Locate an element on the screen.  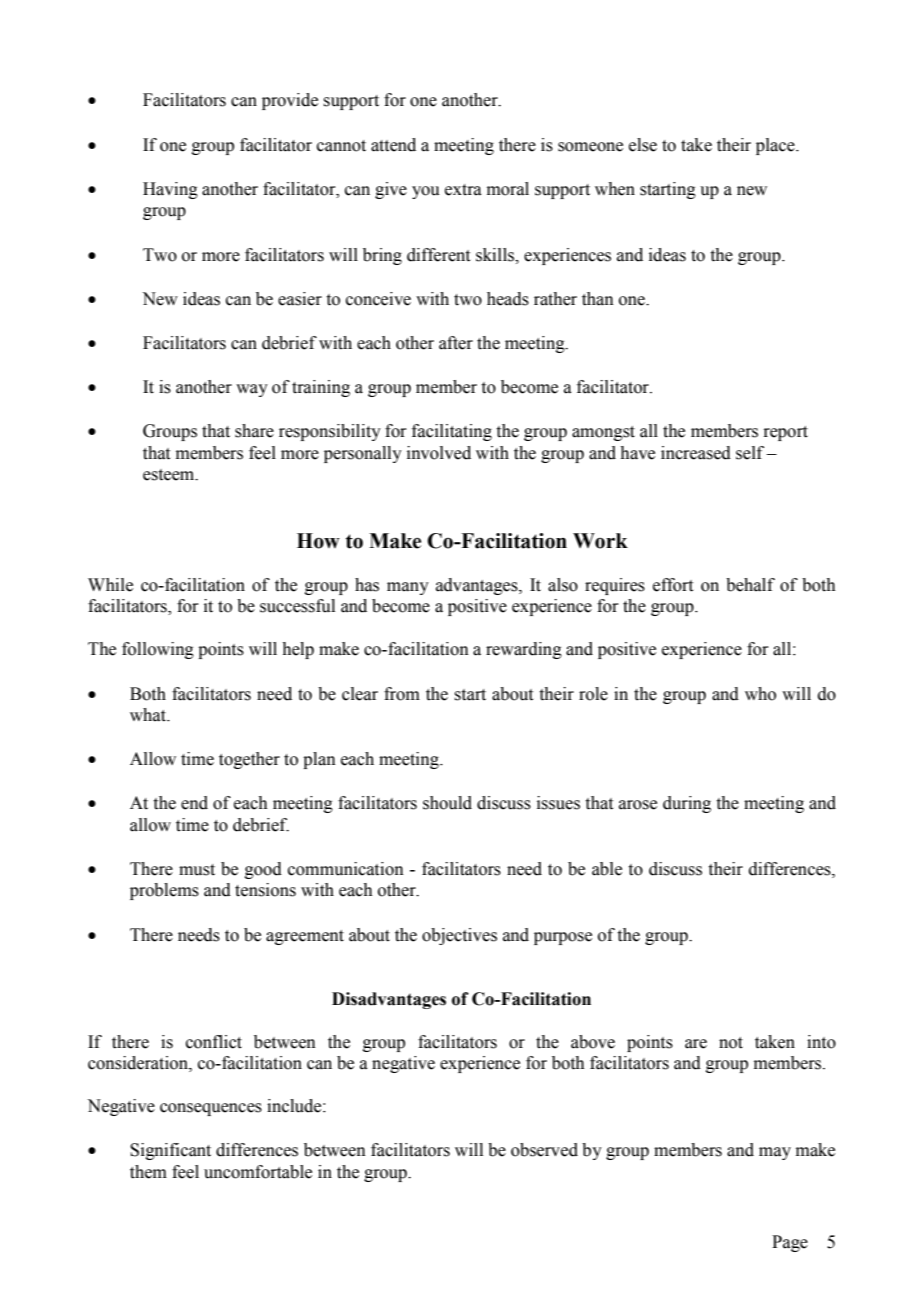
rewarding is located at coordinates (524, 650).
